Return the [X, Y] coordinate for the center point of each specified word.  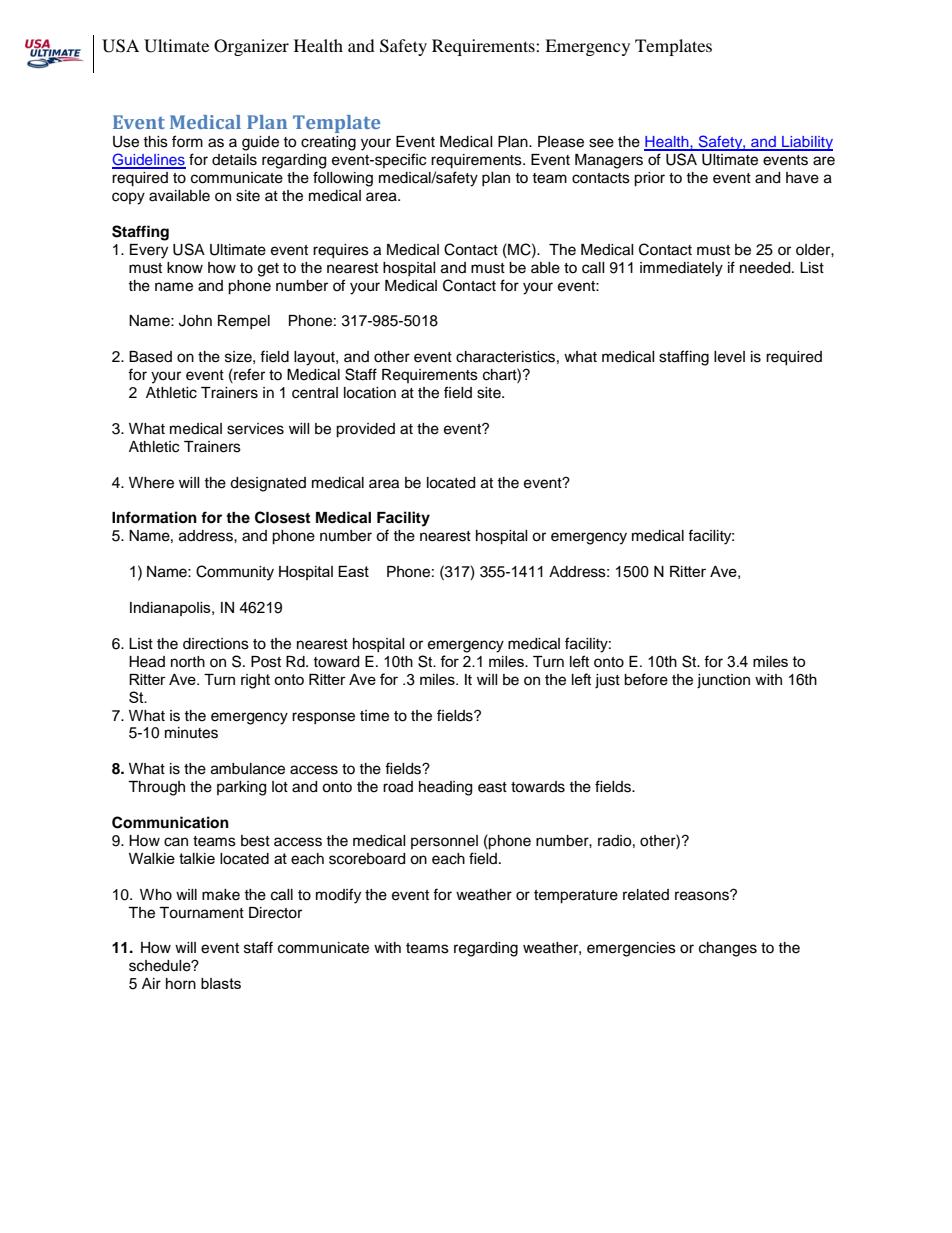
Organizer [251, 47]
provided [365, 430]
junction [723, 681]
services [255, 429]
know [185, 268]
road [398, 787]
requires [341, 251]
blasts [221, 983]
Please [561, 142]
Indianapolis [171, 609]
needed [766, 268]
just [607, 681]
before [646, 679]
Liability [806, 143]
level [729, 357]
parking [241, 788]
